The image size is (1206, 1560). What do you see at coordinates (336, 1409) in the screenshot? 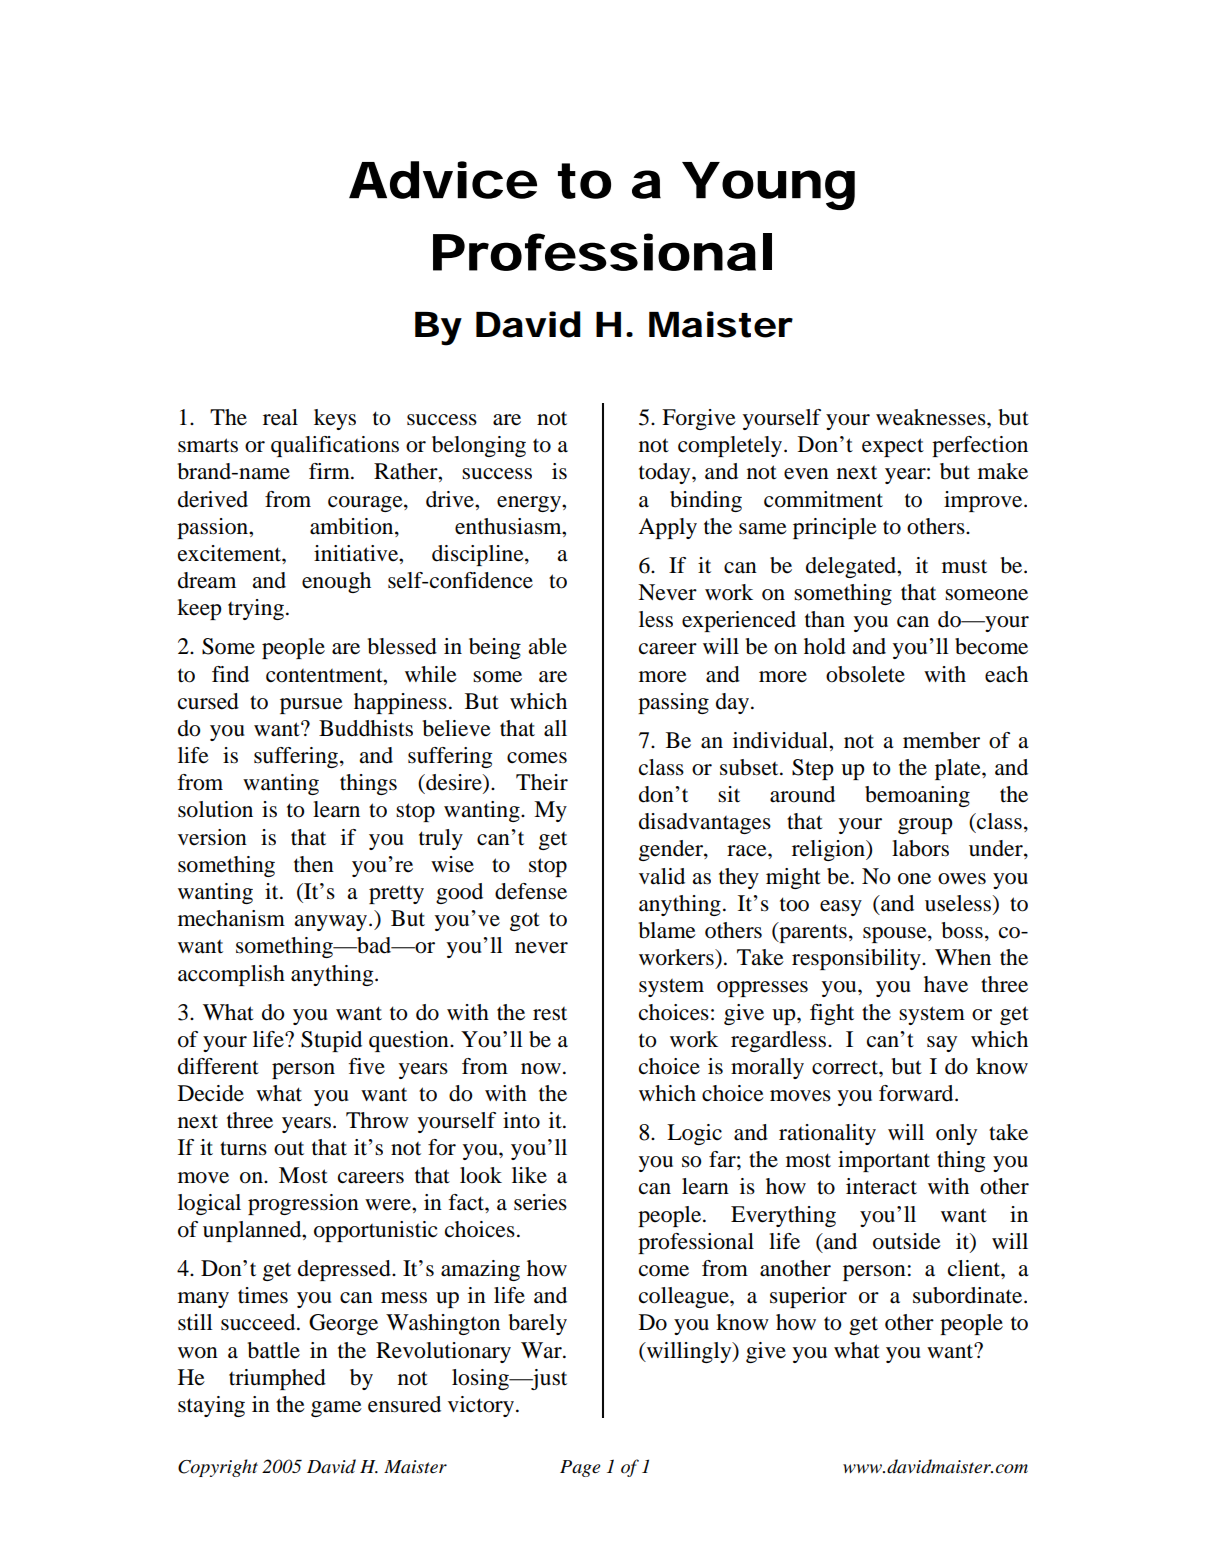
I see `game` at bounding box center [336, 1409].
